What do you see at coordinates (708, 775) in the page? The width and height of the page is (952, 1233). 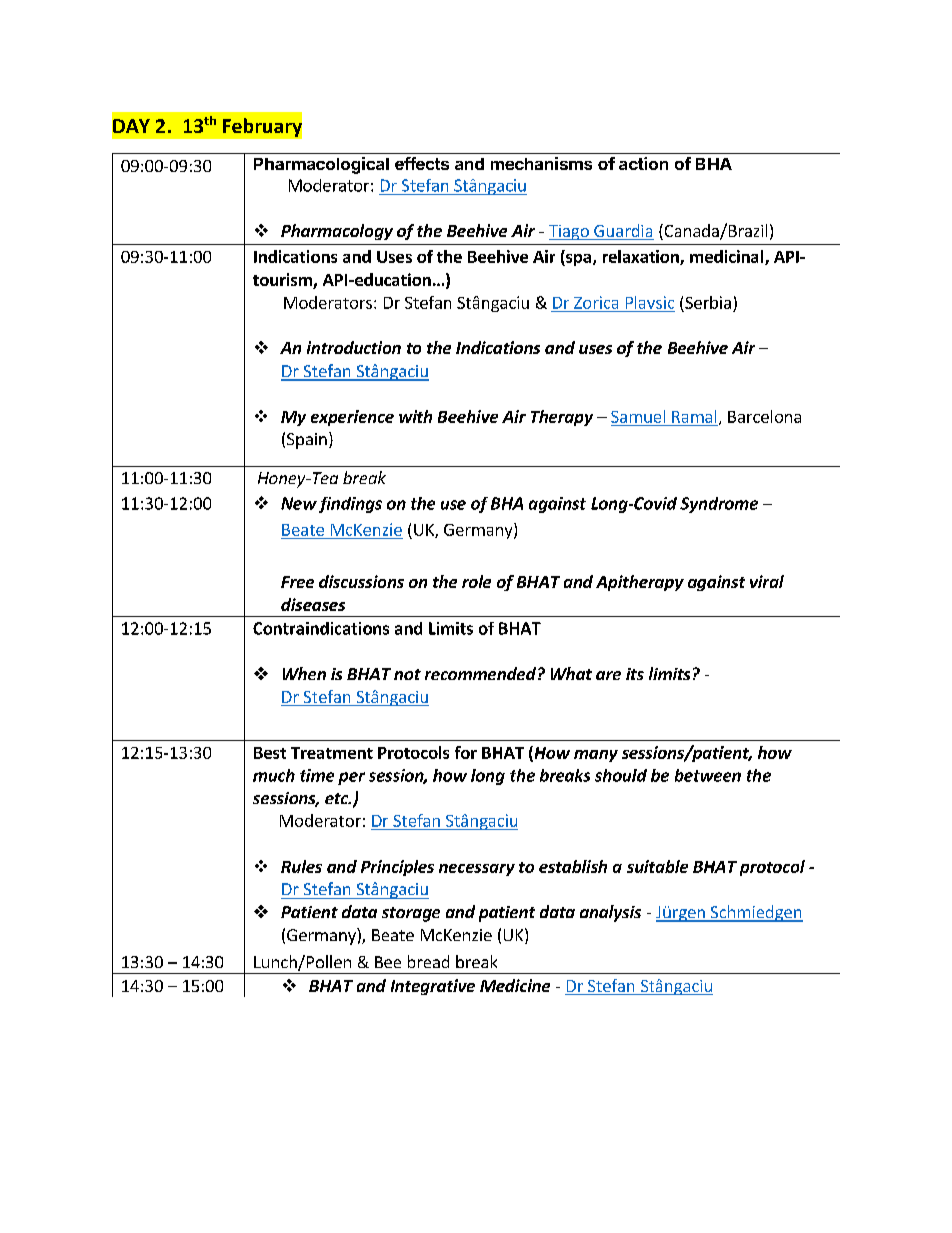 I see `between` at bounding box center [708, 775].
